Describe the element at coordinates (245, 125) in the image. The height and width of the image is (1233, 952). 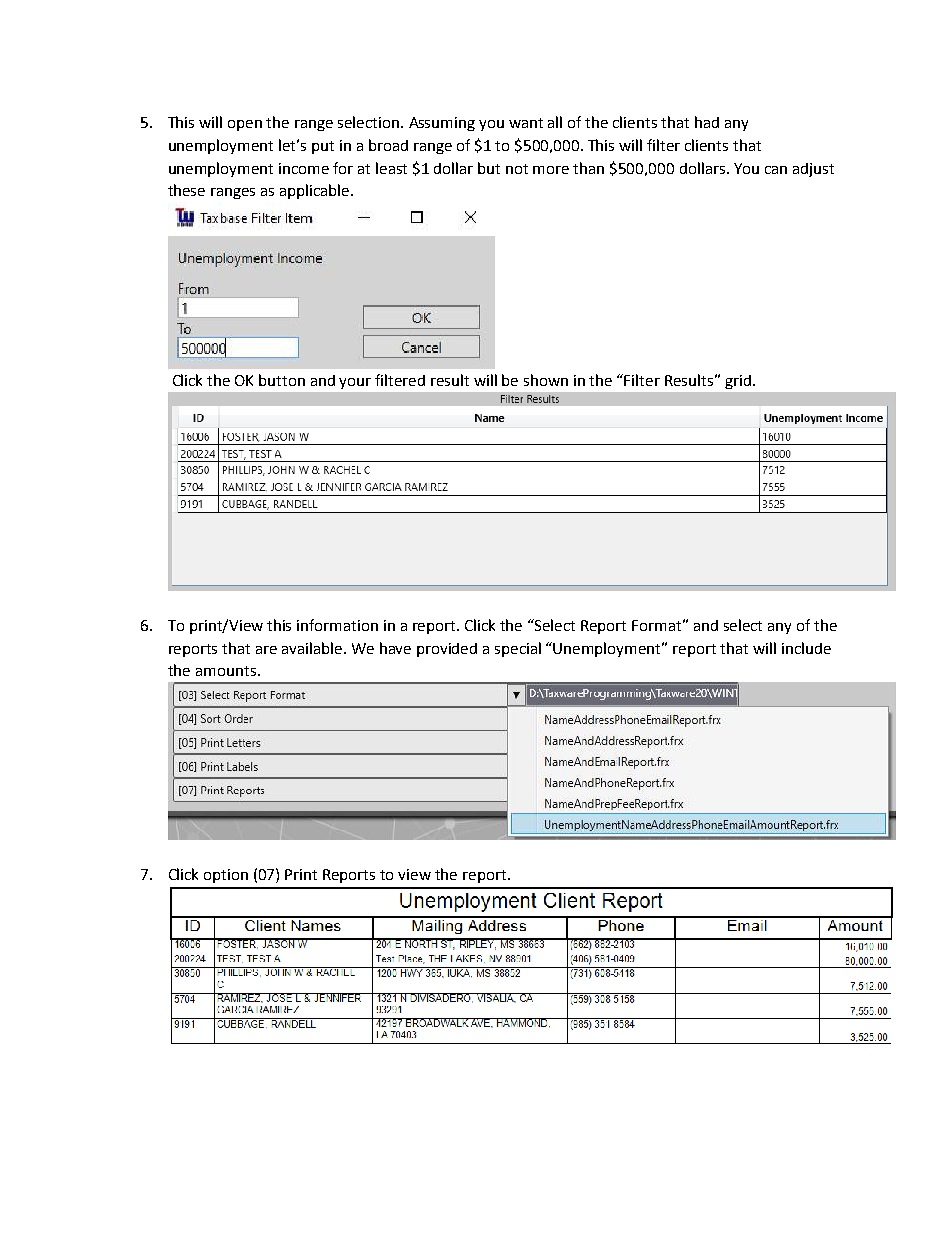
I see `open` at that location.
